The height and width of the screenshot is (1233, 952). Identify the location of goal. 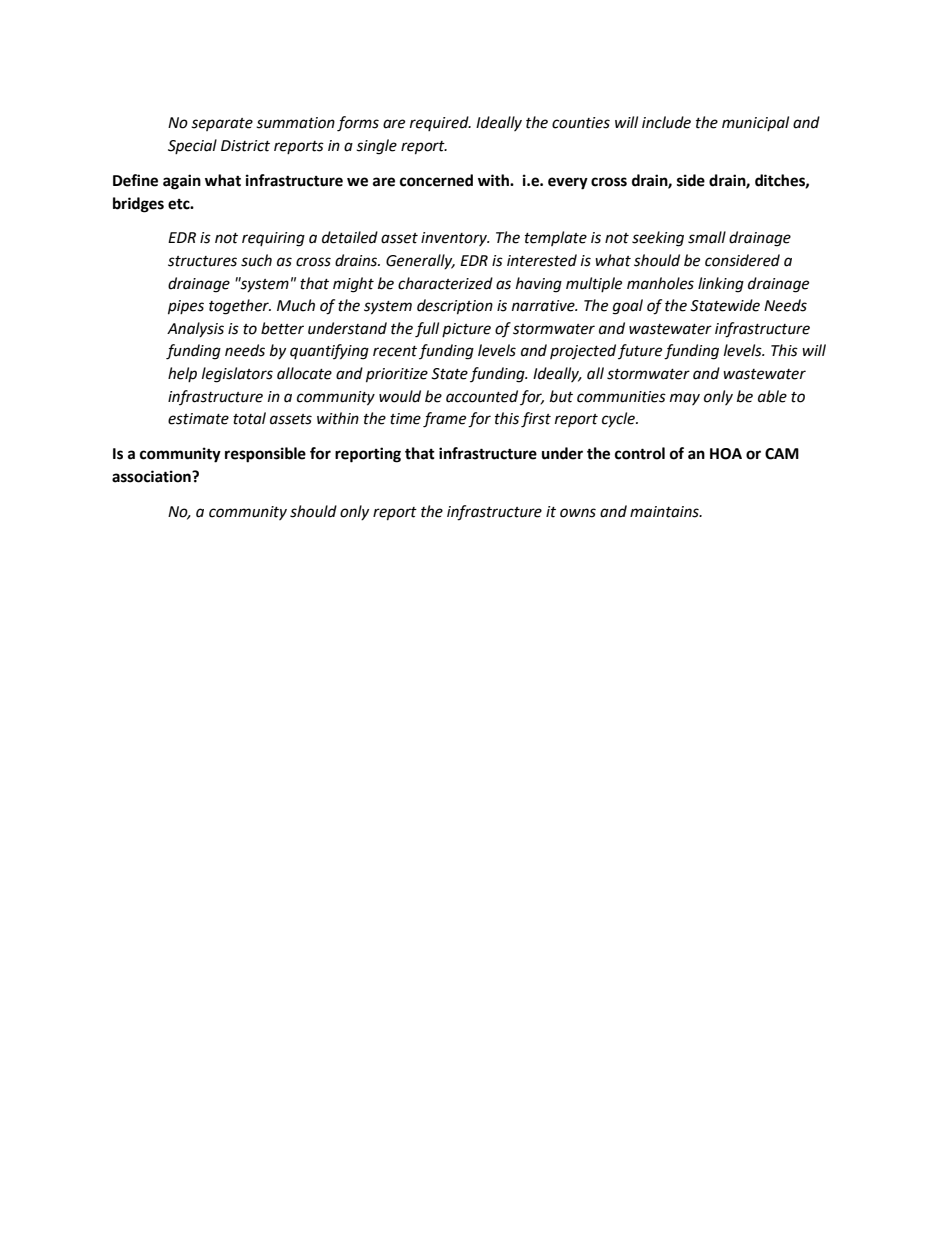
(628, 307).
